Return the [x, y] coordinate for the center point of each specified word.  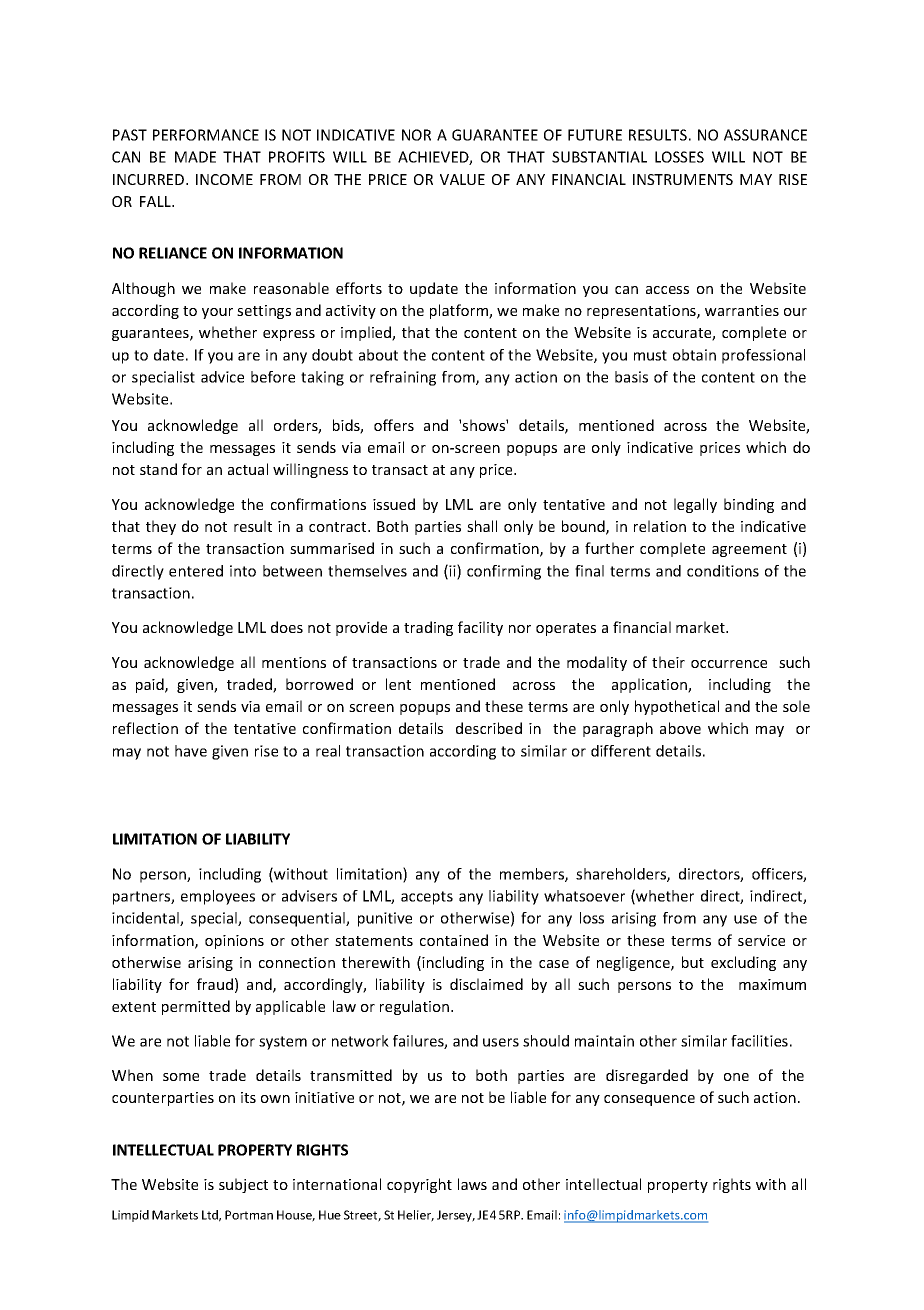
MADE [195, 157]
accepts [427, 898]
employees [218, 897]
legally [695, 505]
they [161, 527]
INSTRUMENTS [683, 179]
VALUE [462, 179]
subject [243, 1185]
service [761, 940]
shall [482, 526]
